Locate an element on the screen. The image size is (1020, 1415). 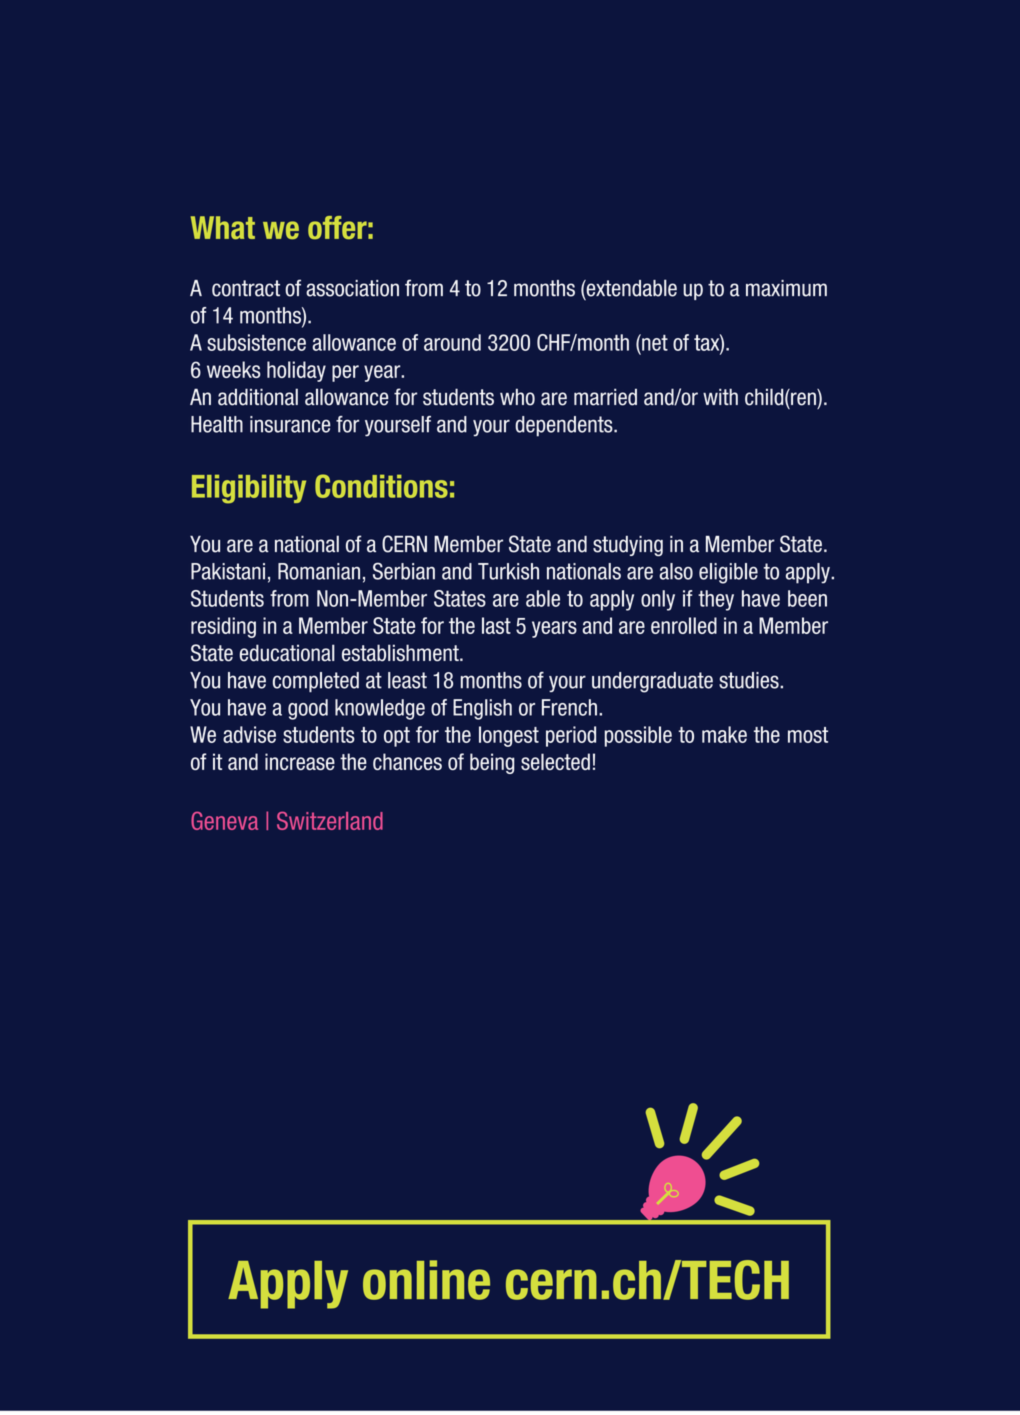
maximum is located at coordinates (786, 288).
